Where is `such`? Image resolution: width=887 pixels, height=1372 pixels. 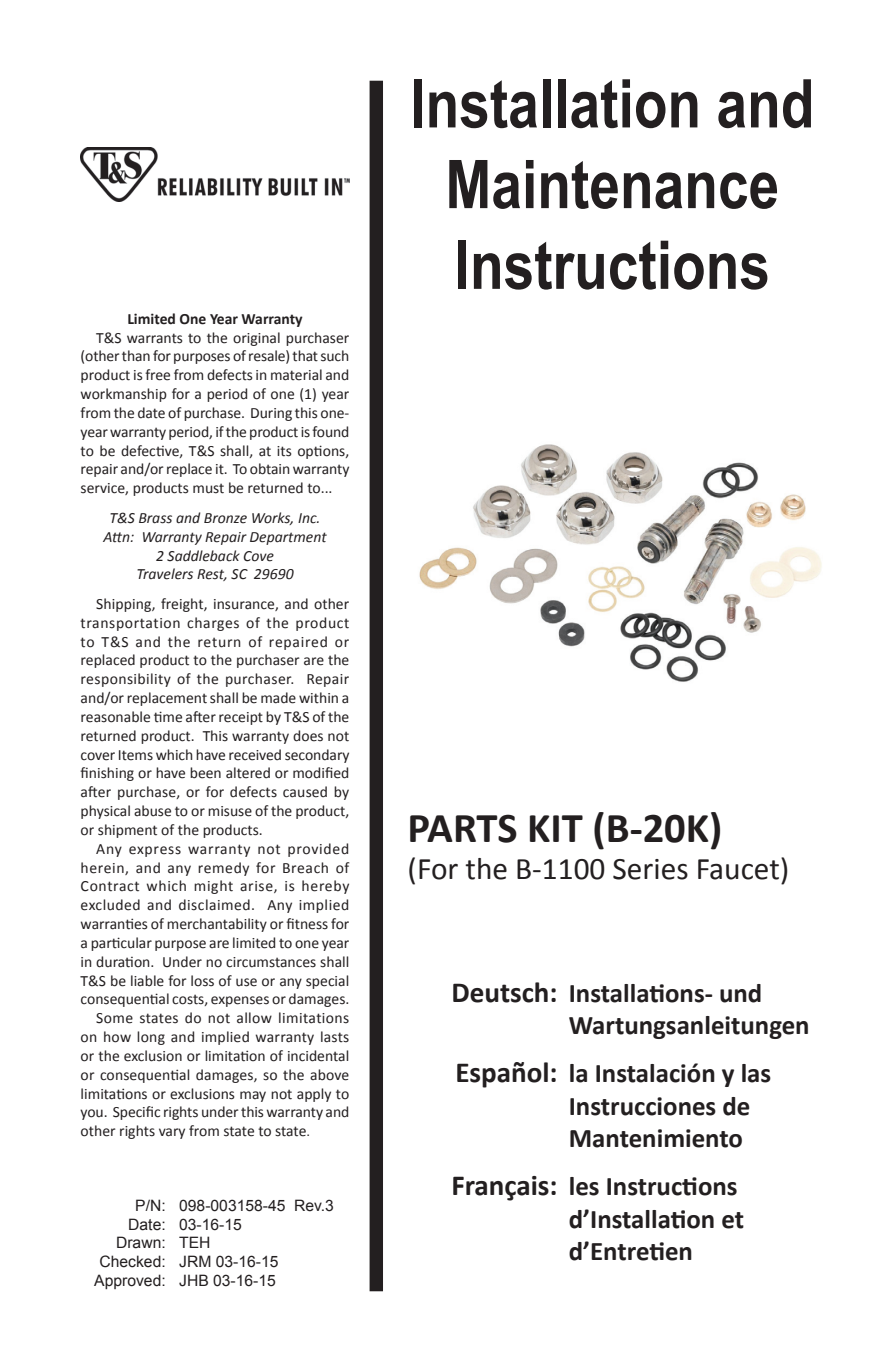
such is located at coordinates (335, 356).
